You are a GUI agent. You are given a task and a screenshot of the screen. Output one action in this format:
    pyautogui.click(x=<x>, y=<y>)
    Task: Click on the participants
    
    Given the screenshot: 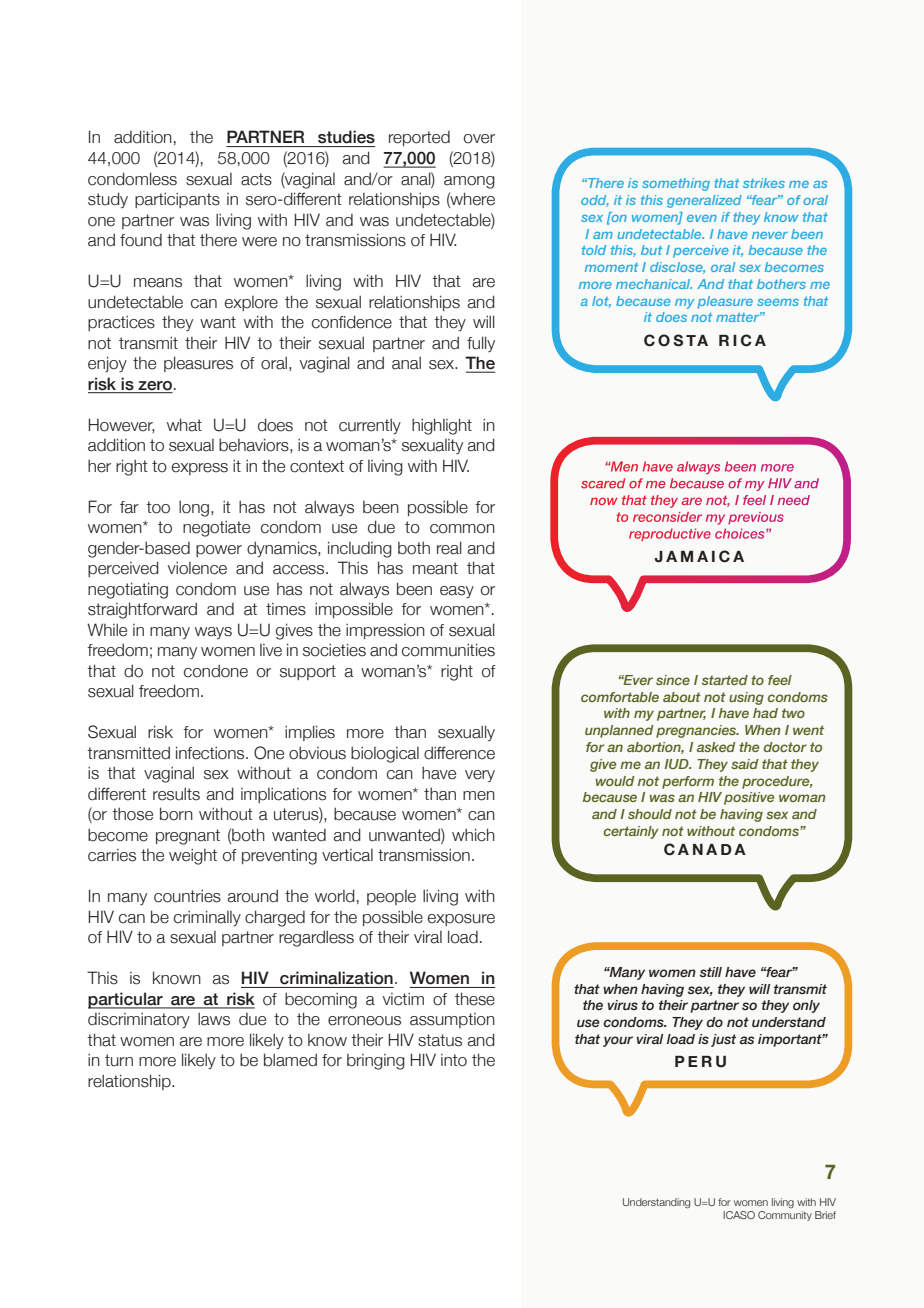 What is the action you would take?
    pyautogui.click(x=177, y=200)
